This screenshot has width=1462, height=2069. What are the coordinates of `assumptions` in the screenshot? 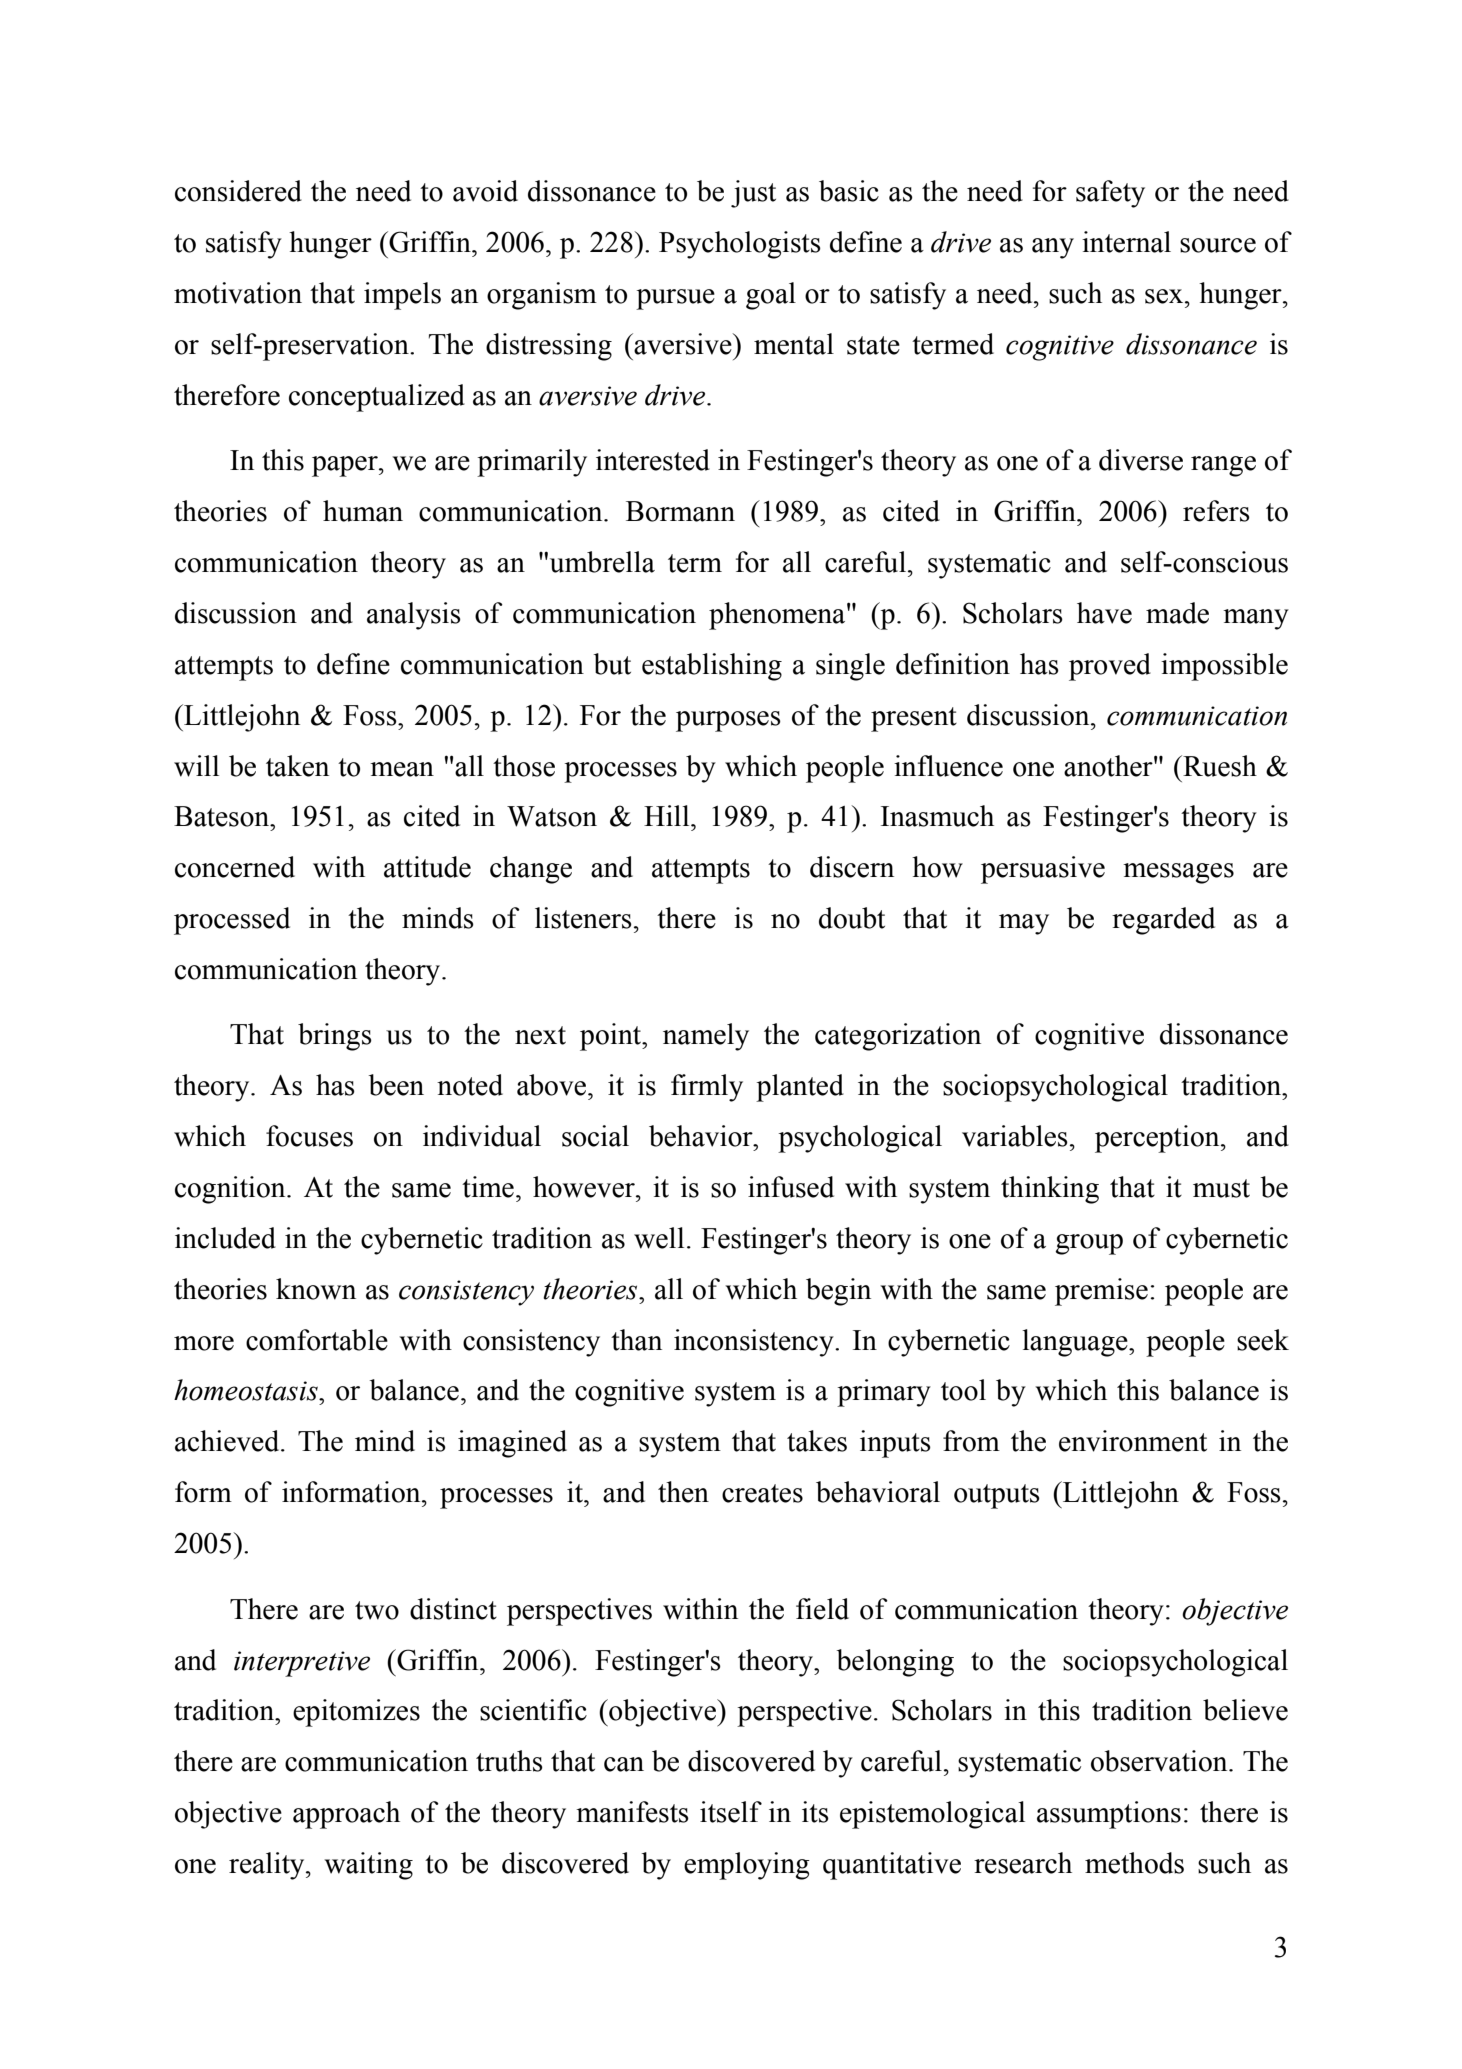 It's located at (1109, 1815).
